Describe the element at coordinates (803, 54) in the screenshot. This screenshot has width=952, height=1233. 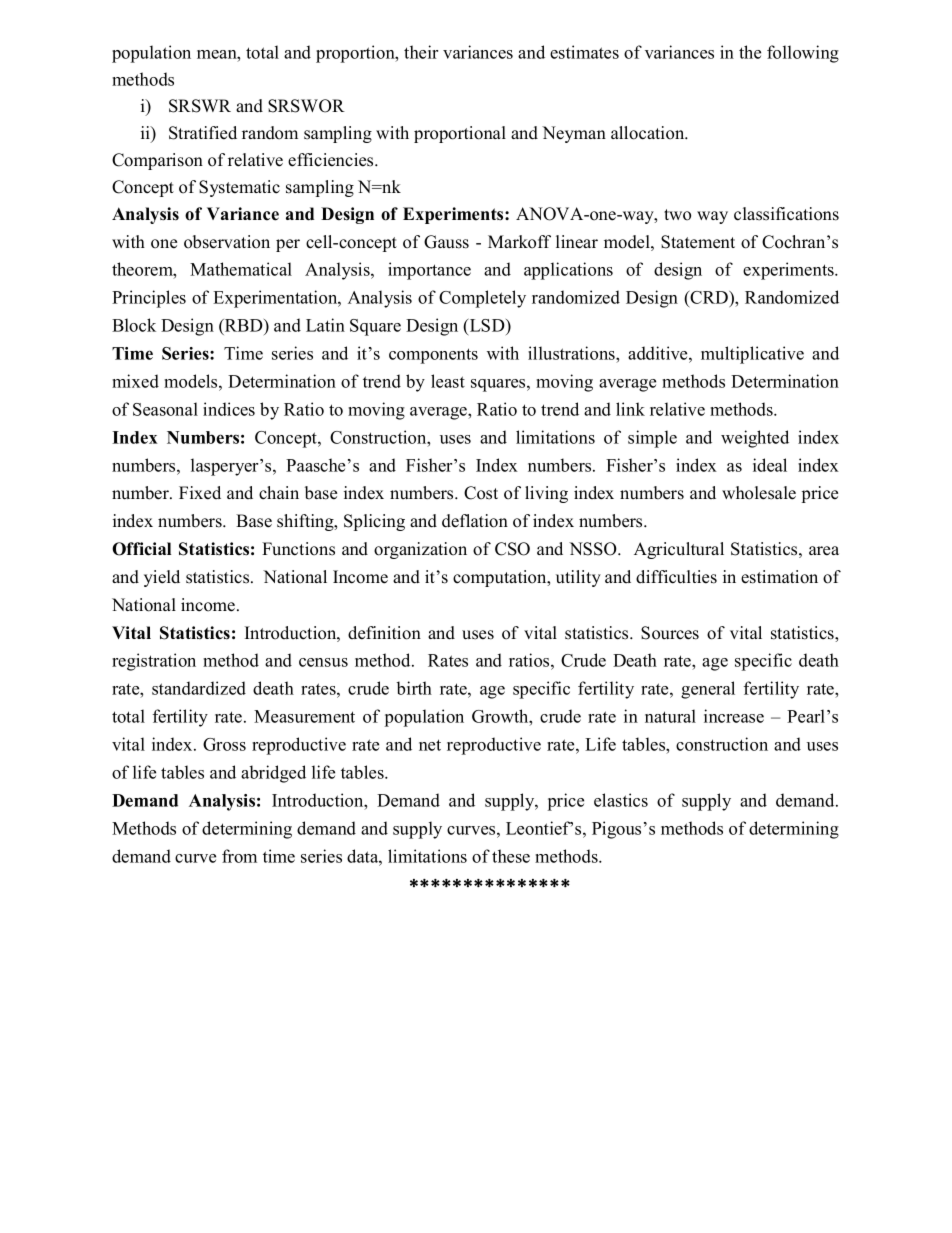
I see `following` at that location.
